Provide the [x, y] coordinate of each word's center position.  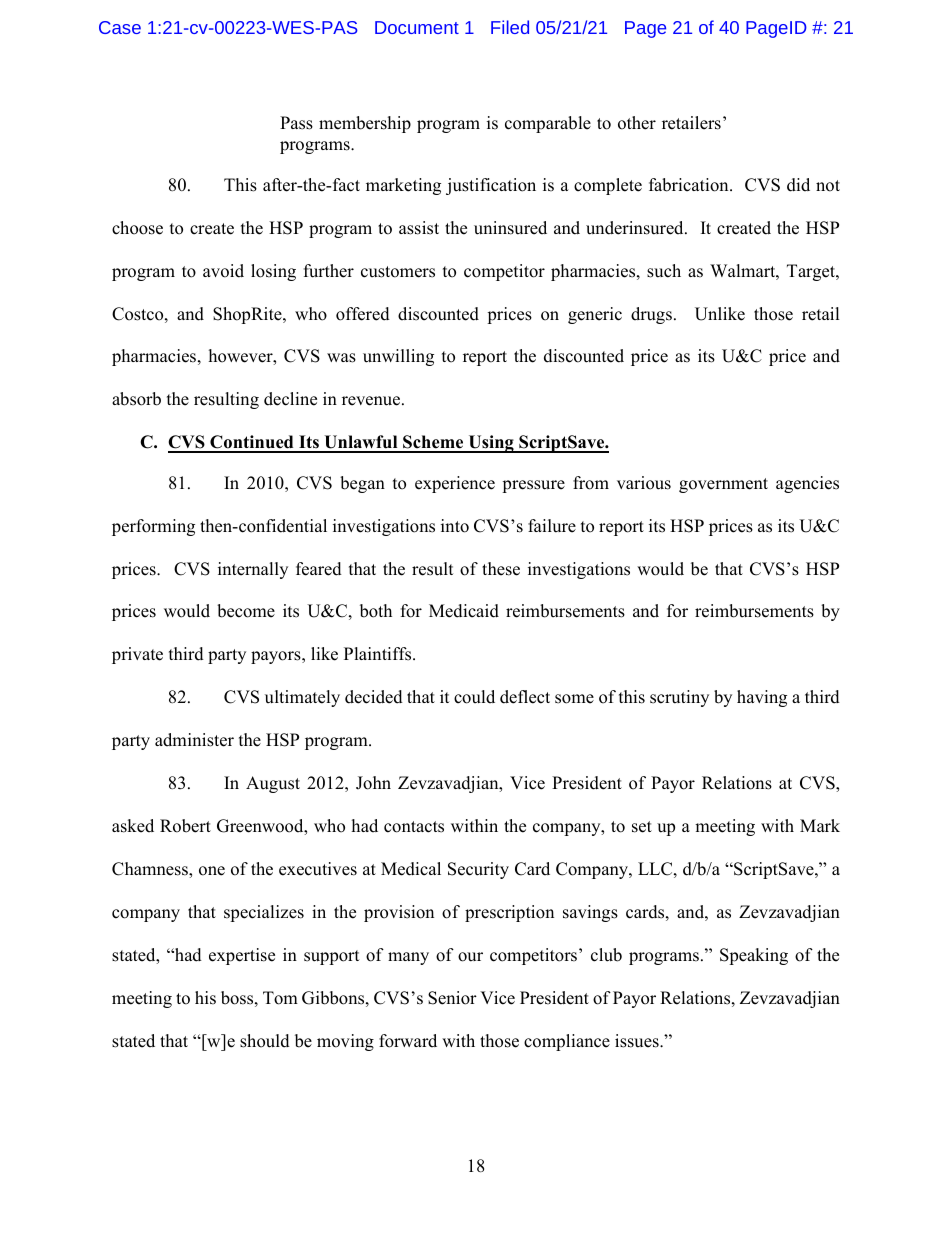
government [723, 485]
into [455, 526]
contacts [414, 827]
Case [120, 27]
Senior [452, 998]
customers [398, 272]
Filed [510, 27]
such [664, 271]
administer [194, 740]
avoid [223, 271]
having [762, 698]
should [265, 1041]
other [637, 123]
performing [153, 527]
